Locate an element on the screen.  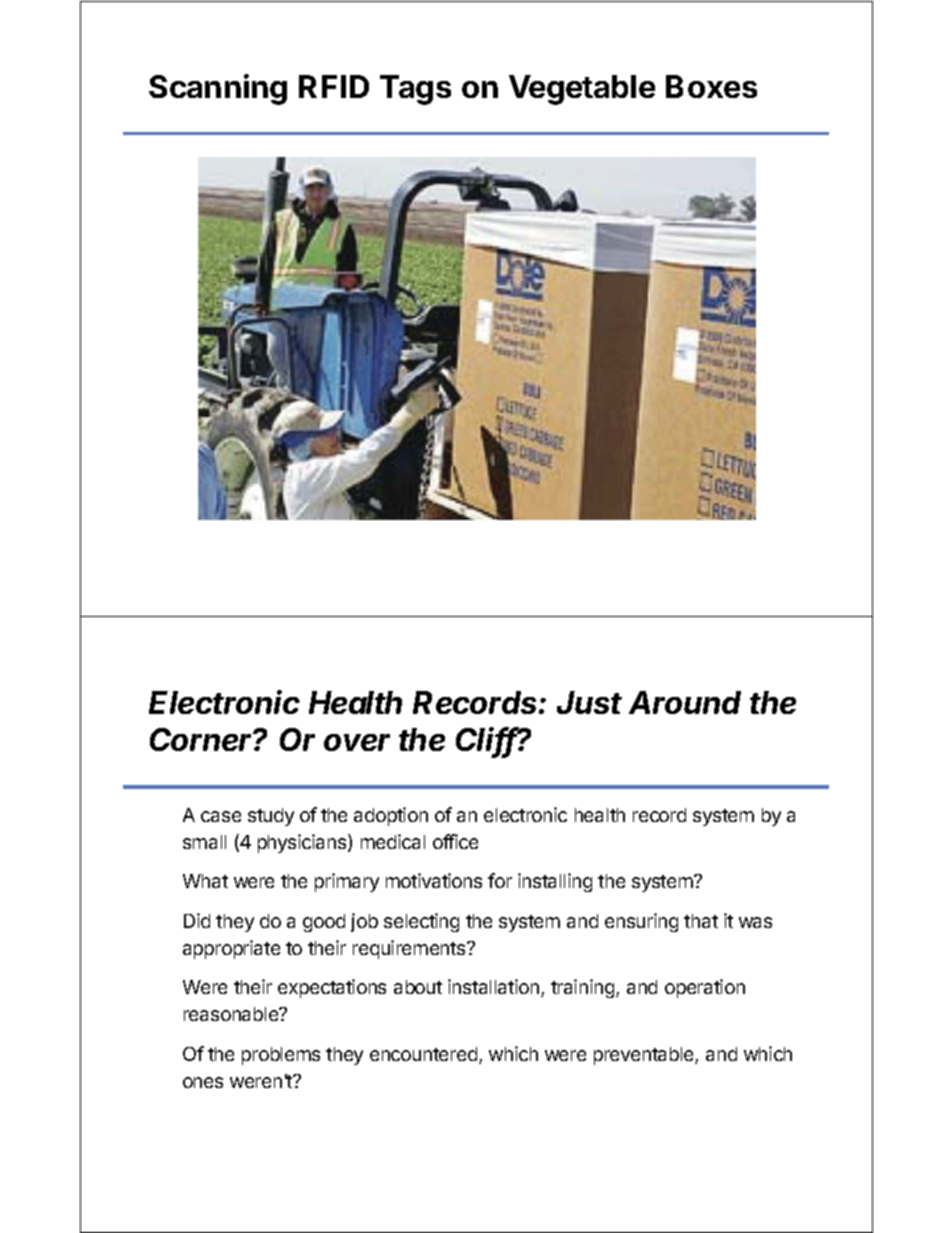
Boxes is located at coordinates (711, 86).
